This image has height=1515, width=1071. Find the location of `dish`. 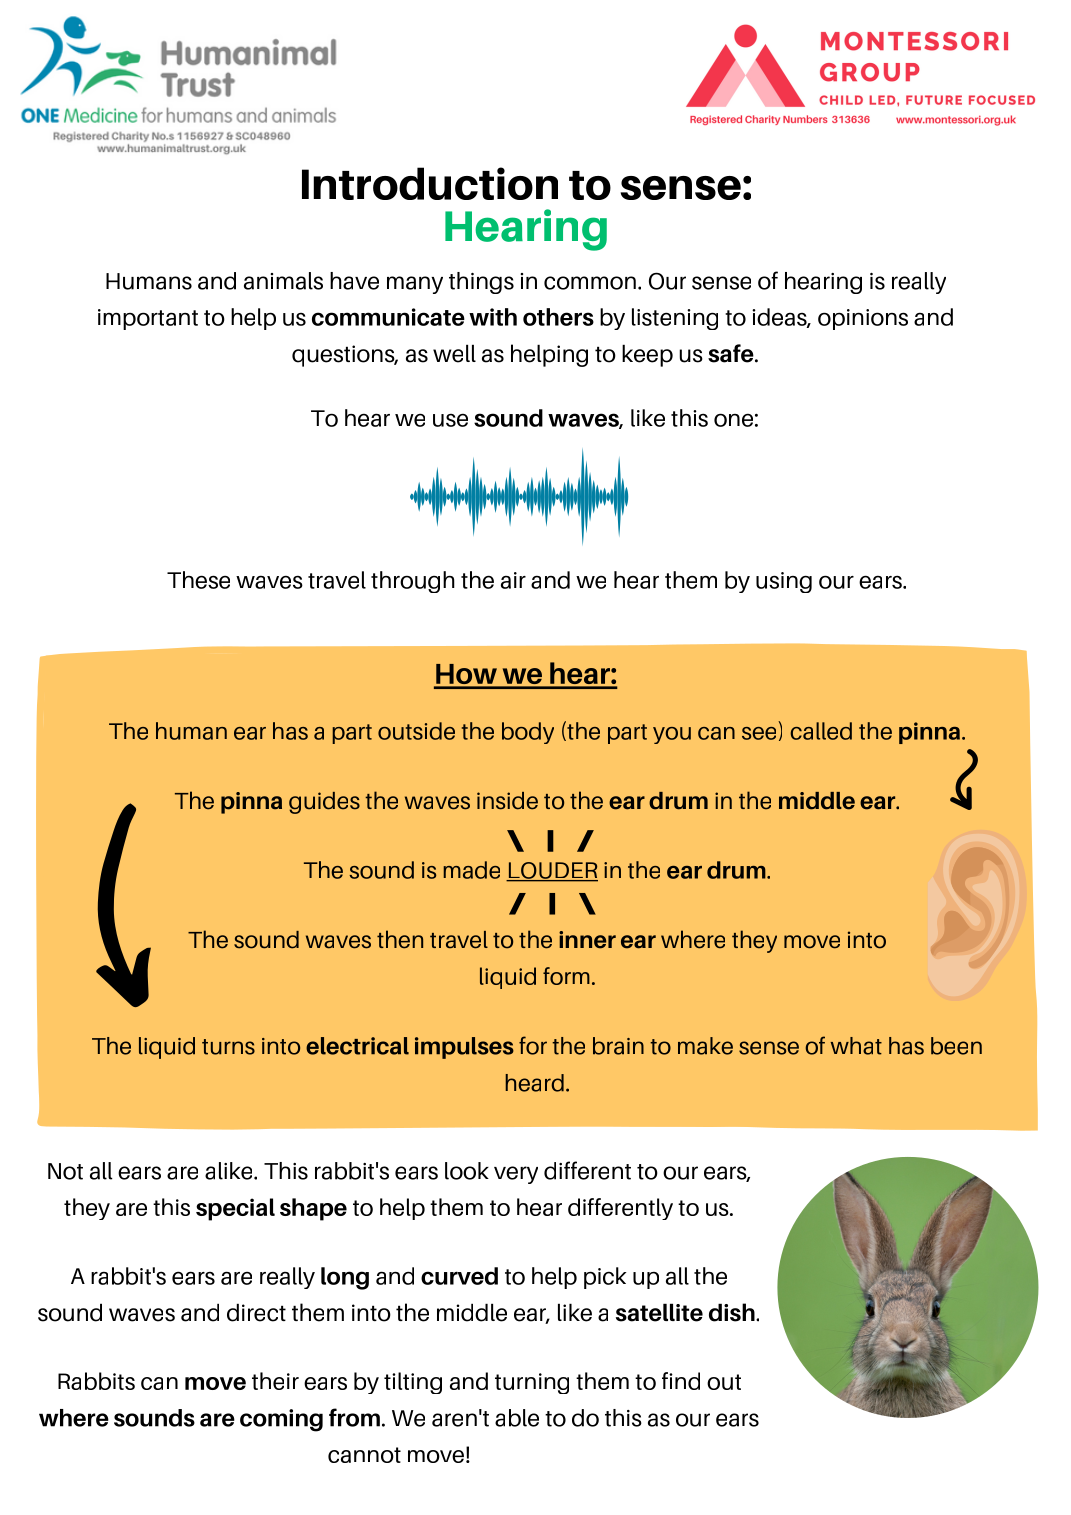

dish is located at coordinates (733, 1312).
